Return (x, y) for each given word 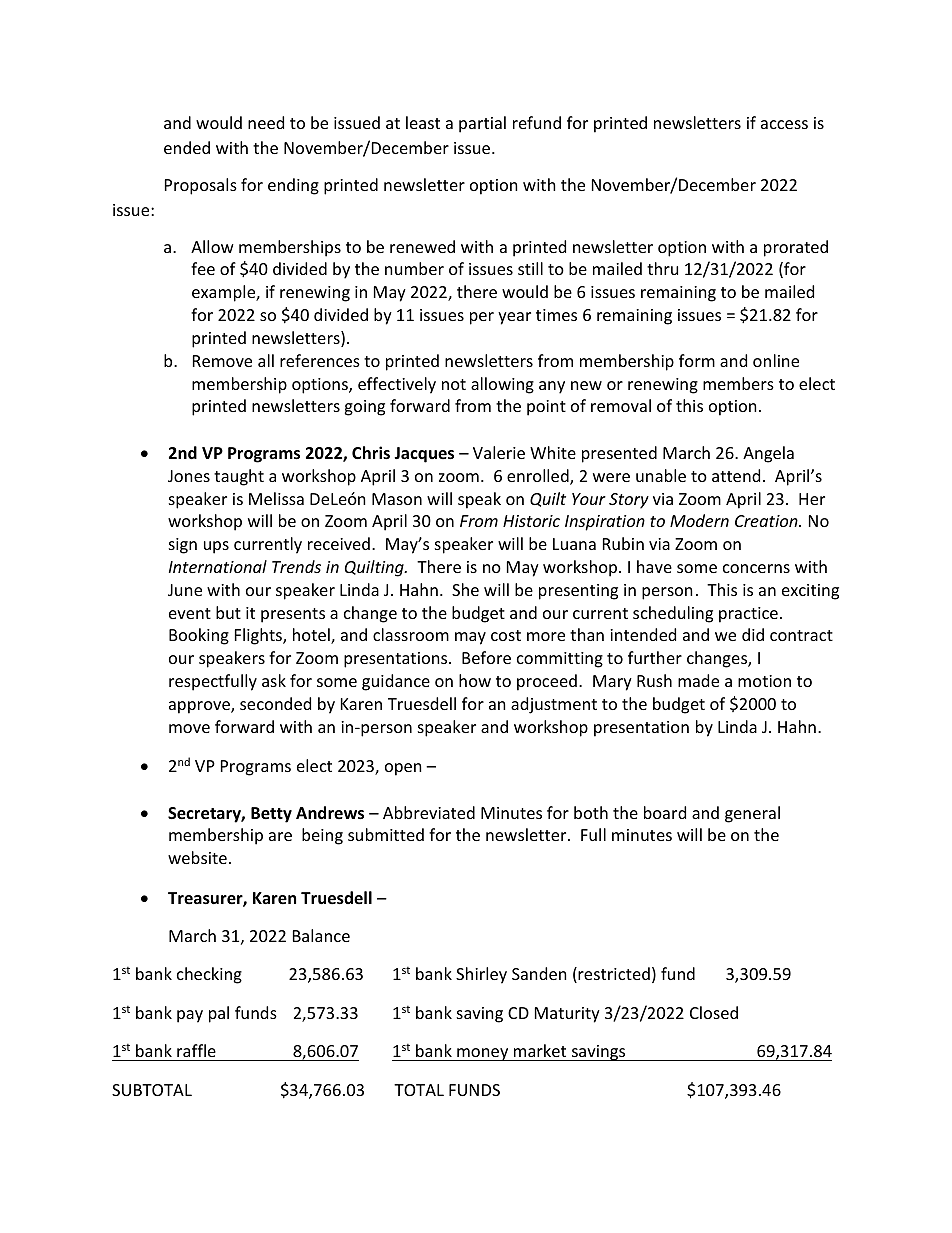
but (228, 612)
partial (482, 124)
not (454, 384)
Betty (271, 815)
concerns (756, 568)
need (266, 122)
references (320, 360)
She (465, 589)
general (752, 814)
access (784, 124)
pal (219, 1014)
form (697, 360)
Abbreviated (429, 812)
